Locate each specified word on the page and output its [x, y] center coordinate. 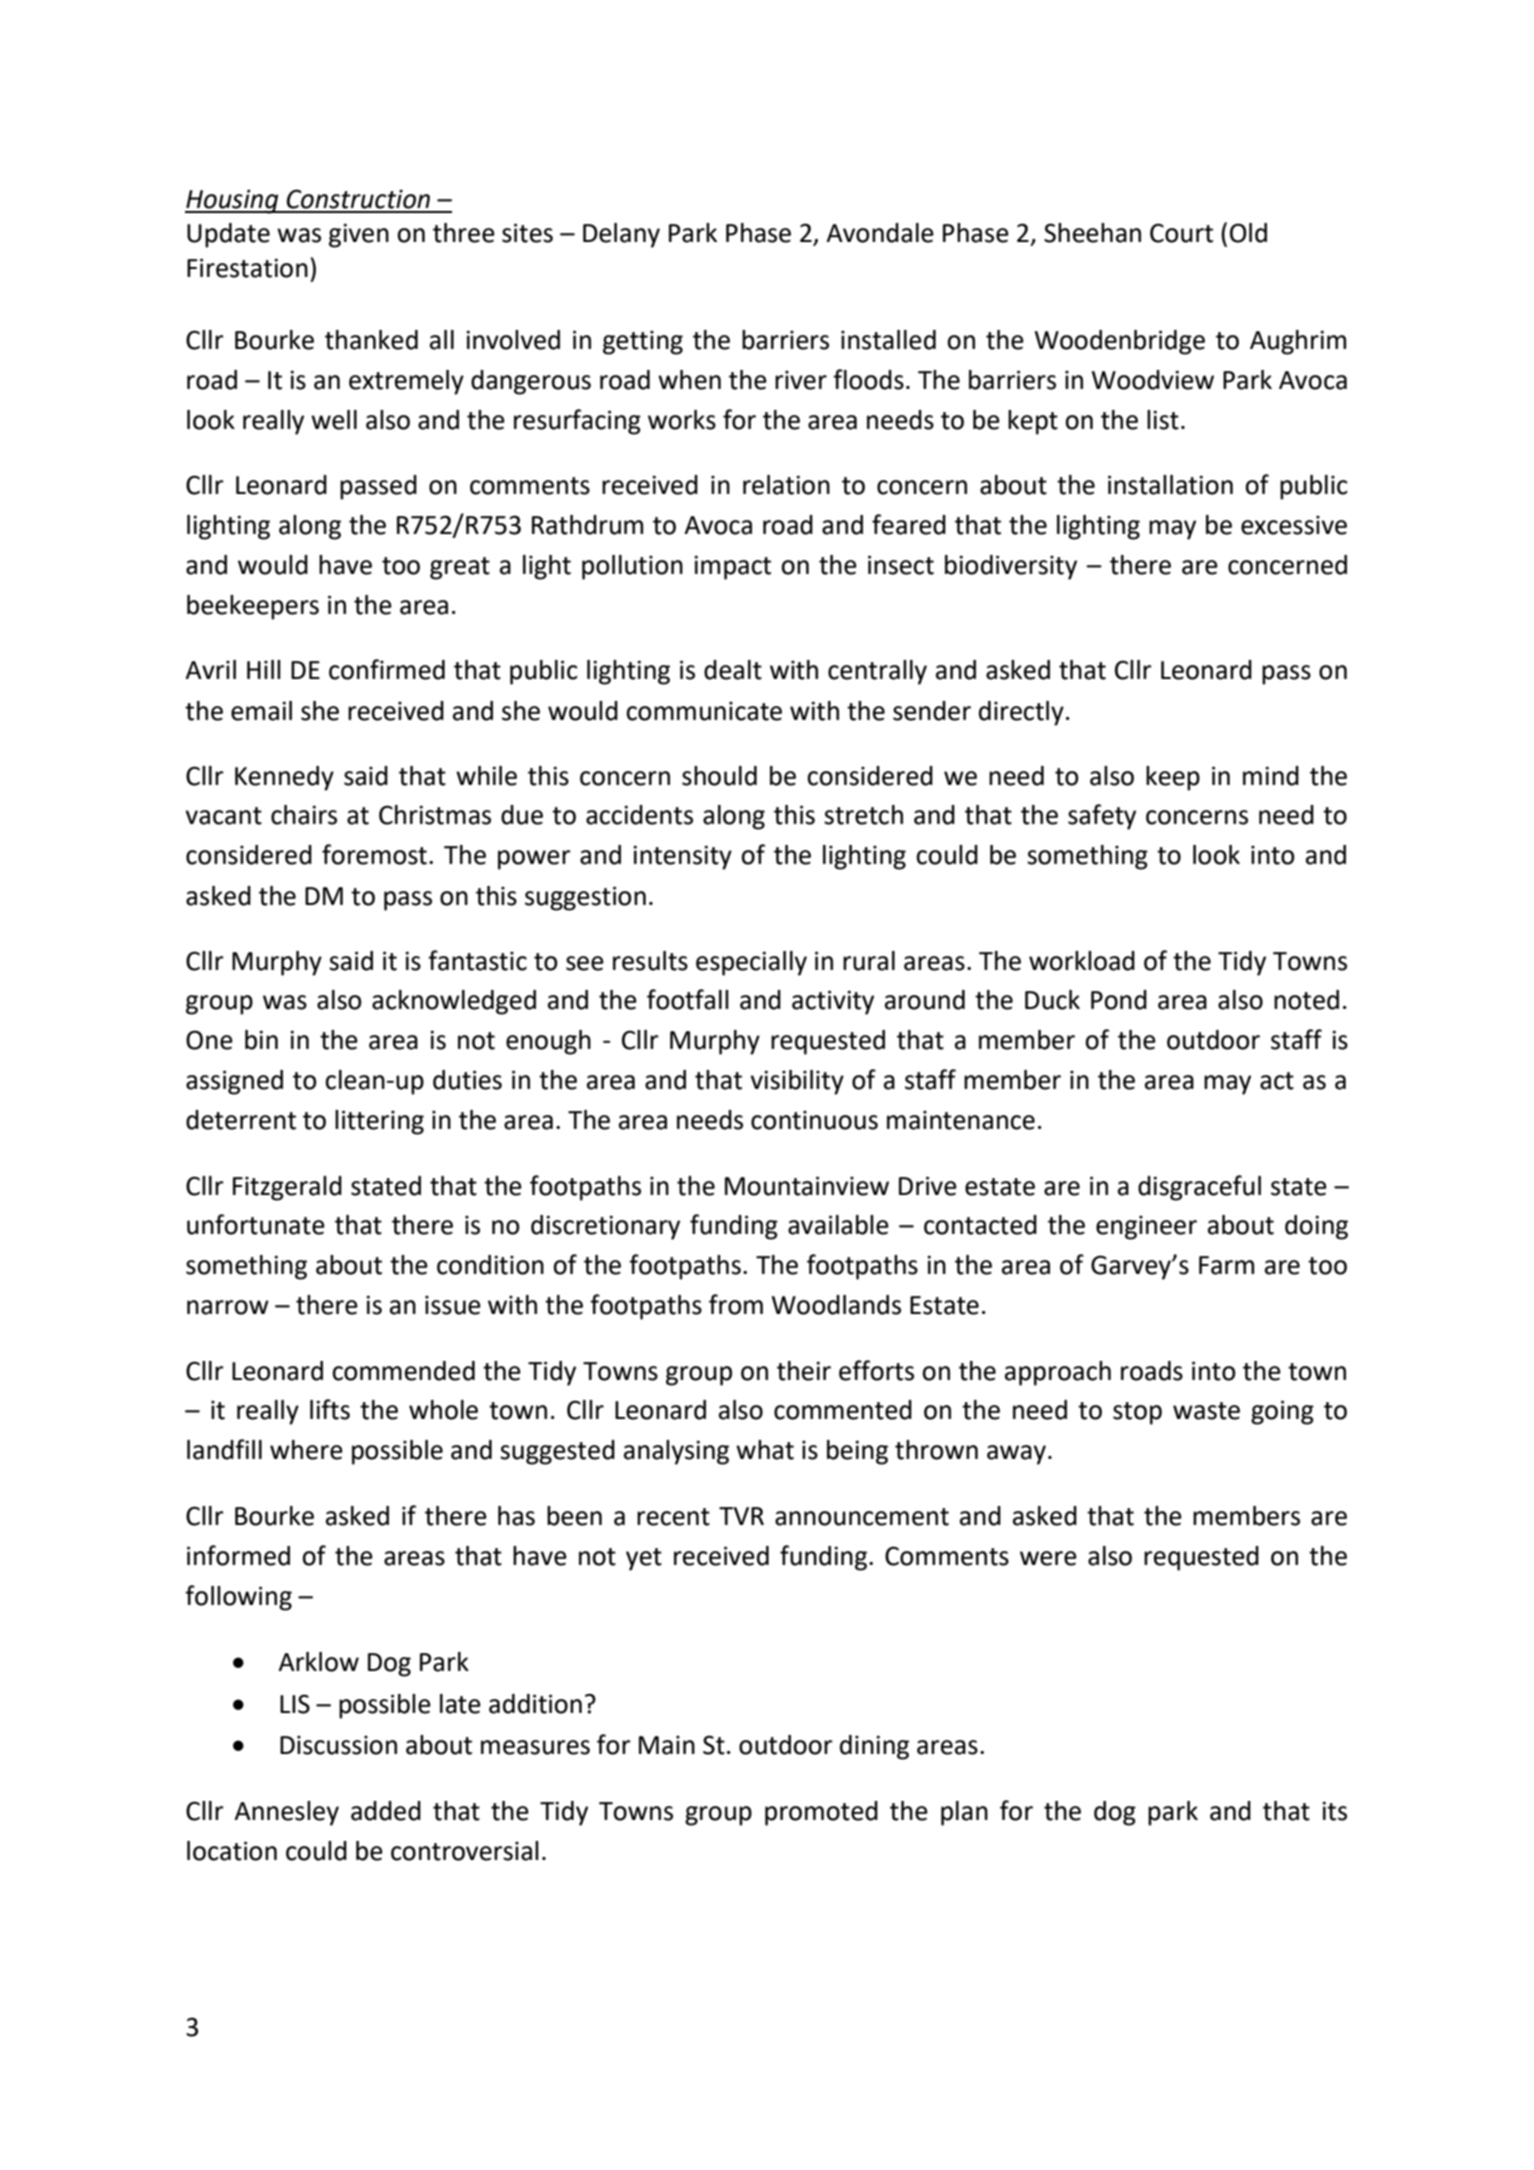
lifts [330, 1409]
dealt [733, 670]
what [765, 1450]
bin [261, 1040]
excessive [1294, 525]
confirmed [387, 669]
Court [1181, 233]
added [386, 1811]
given [359, 235]
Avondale [880, 233]
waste [1206, 1411]
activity [833, 1002]
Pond [1119, 1000]
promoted [821, 1813]
